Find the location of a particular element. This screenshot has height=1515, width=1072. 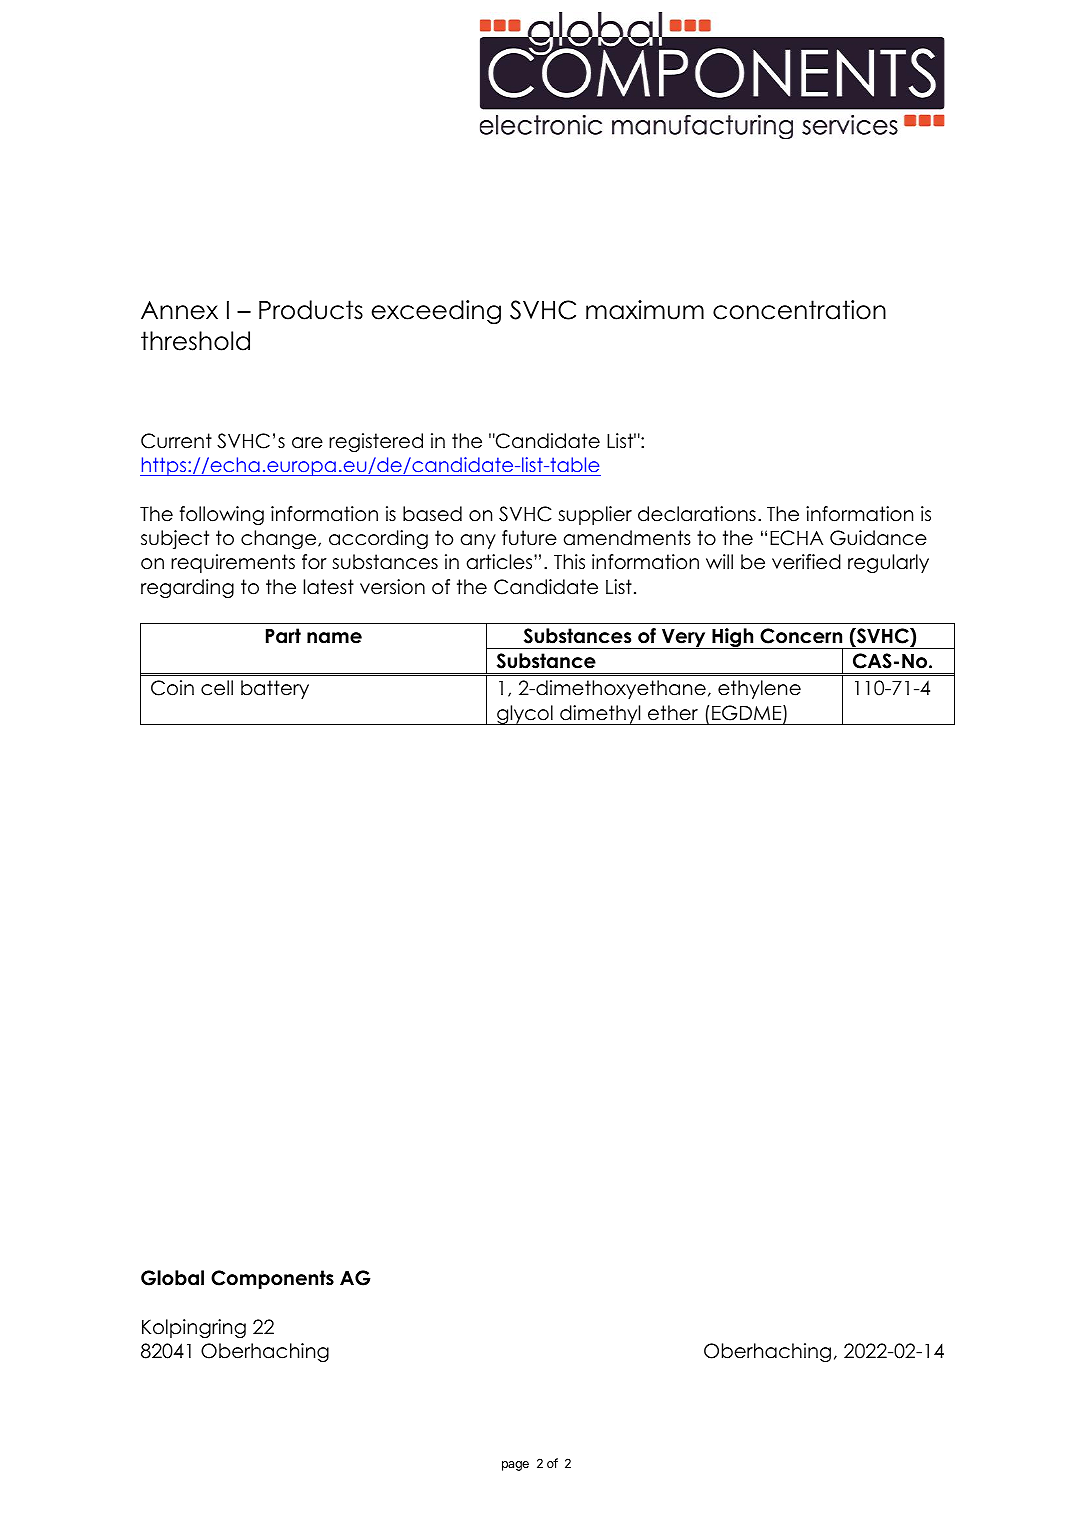

Components is located at coordinates (272, 1279).
